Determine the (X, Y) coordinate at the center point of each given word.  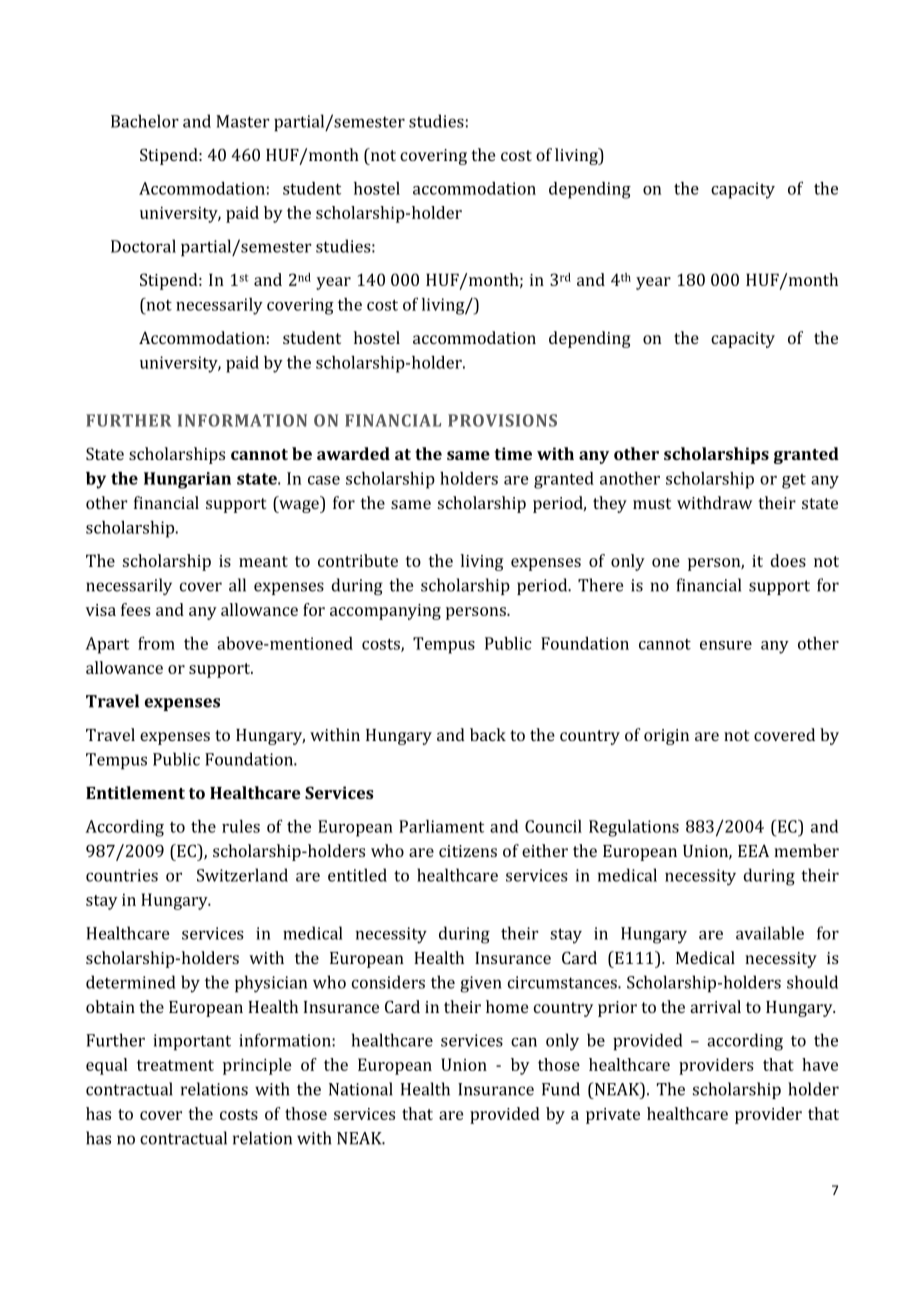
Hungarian (187, 480)
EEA (753, 850)
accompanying (385, 612)
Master (243, 121)
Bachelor (145, 121)
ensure (726, 645)
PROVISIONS (502, 420)
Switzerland (242, 875)
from (156, 643)
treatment (175, 1065)
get (794, 481)
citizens (468, 851)
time (513, 453)
